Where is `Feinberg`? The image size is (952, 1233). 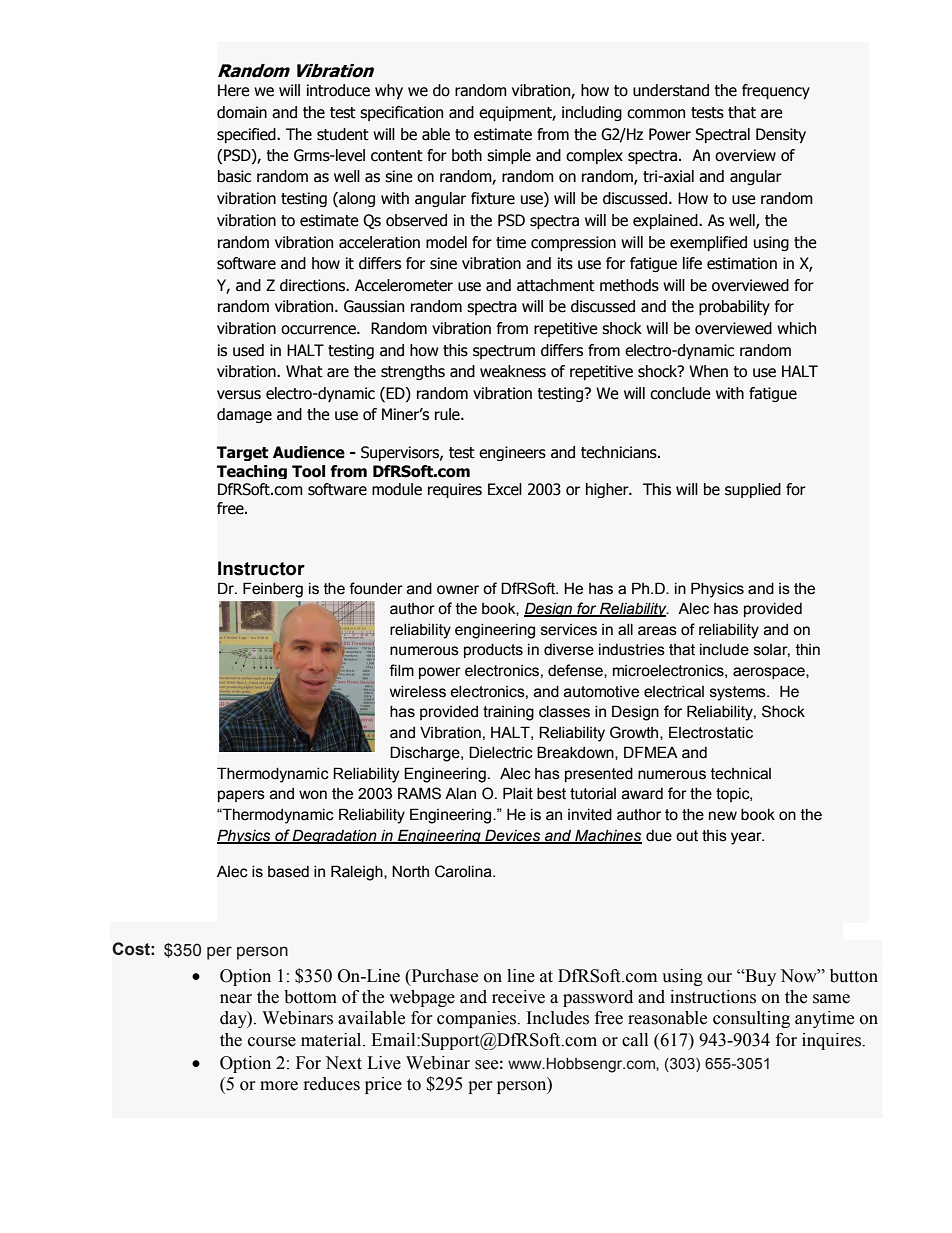
Feinberg is located at coordinates (273, 590).
